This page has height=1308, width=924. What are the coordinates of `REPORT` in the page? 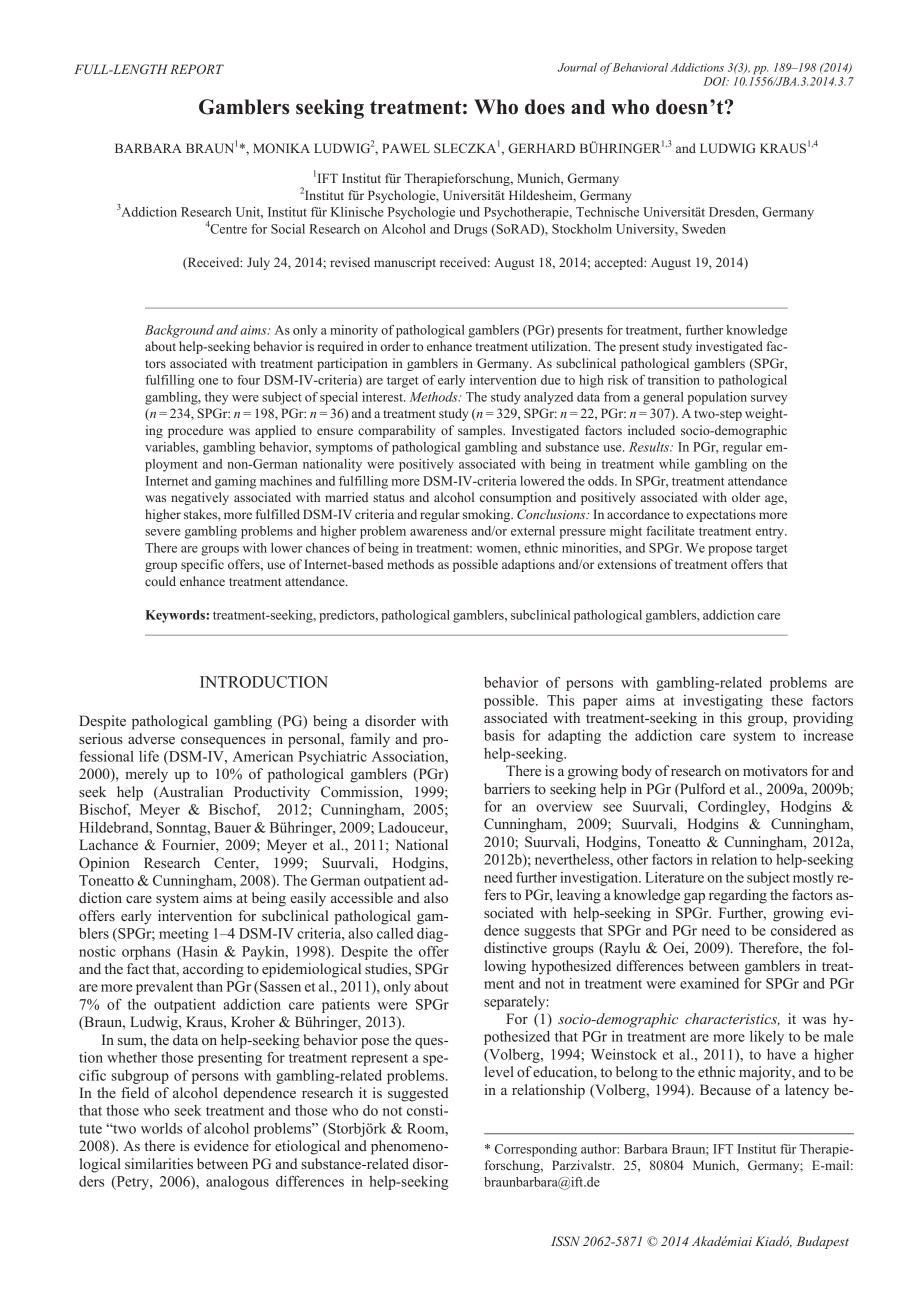 It's located at (197, 69).
